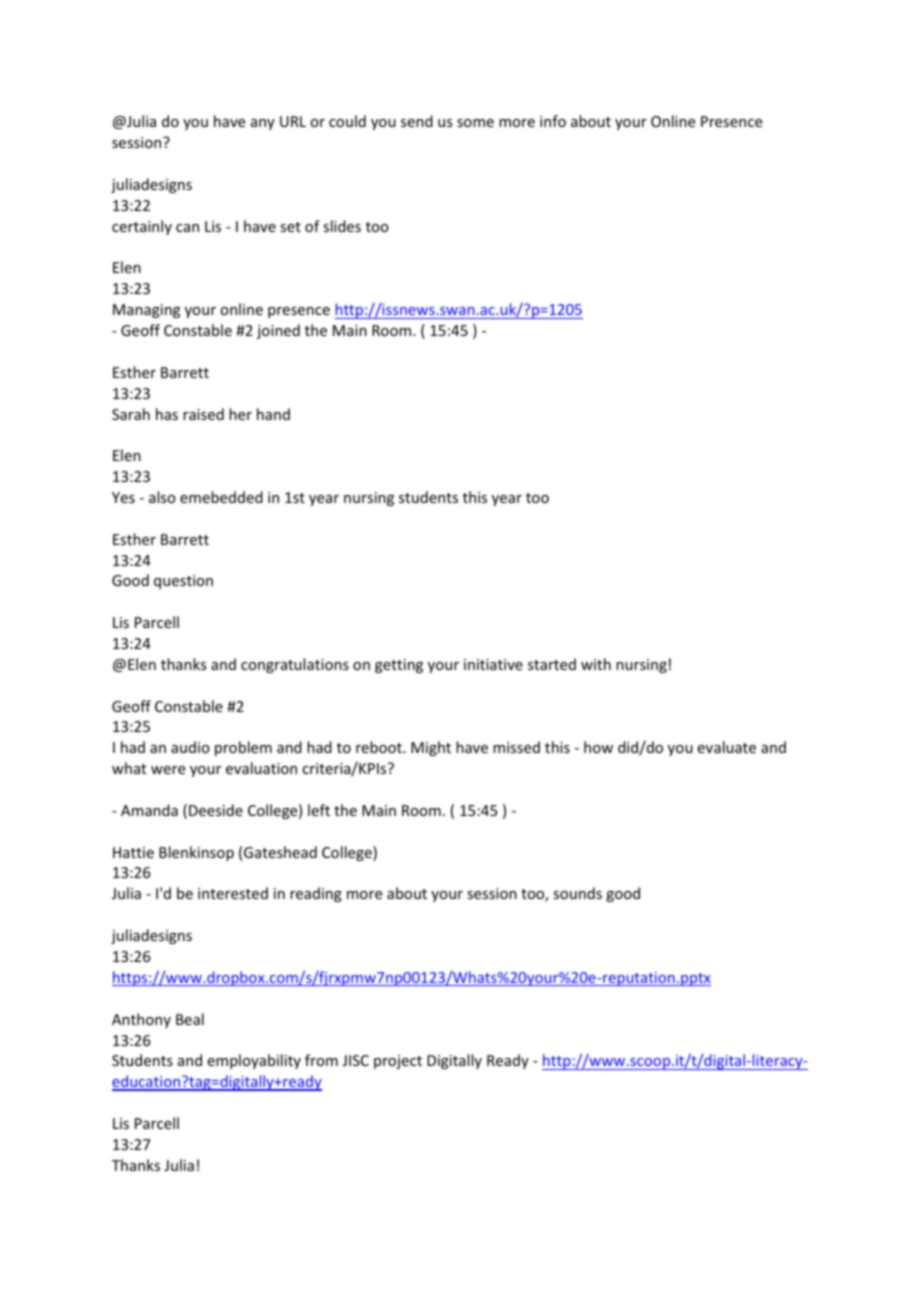 This screenshot has width=924, height=1308. I want to click on raised, so click(203, 414).
